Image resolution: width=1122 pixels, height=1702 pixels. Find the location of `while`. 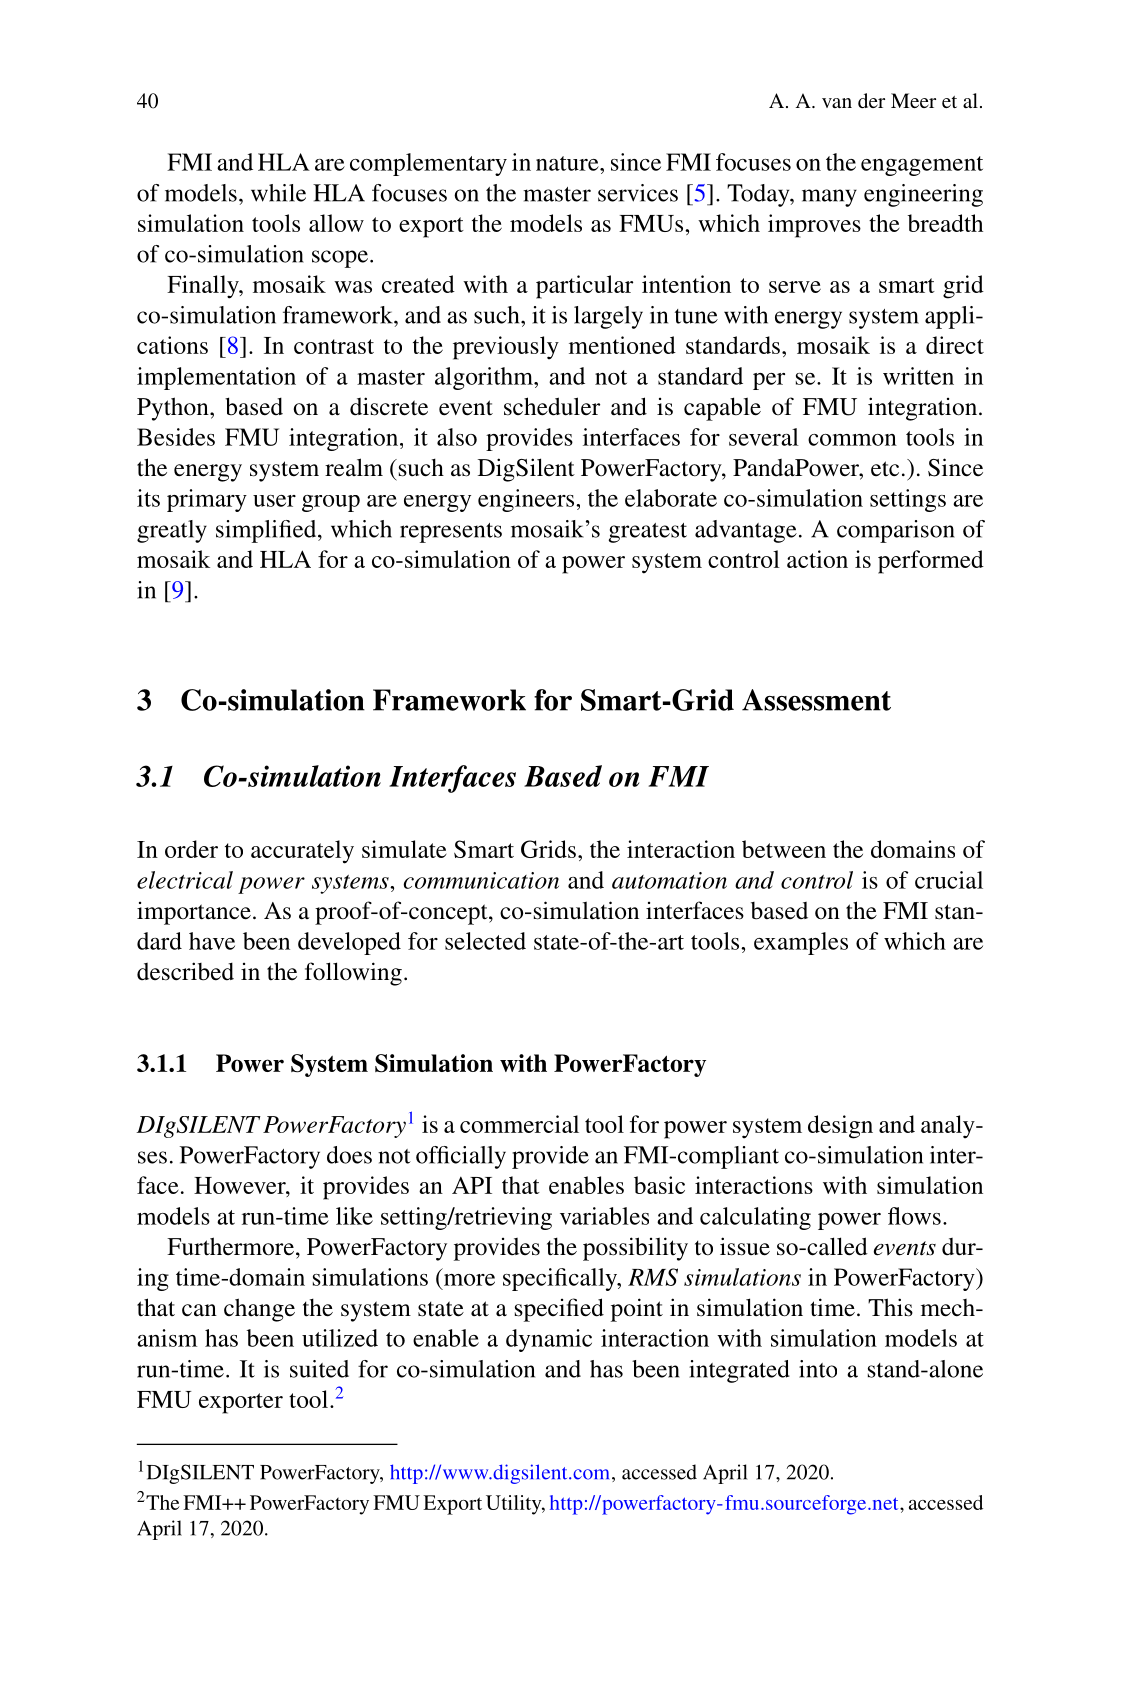

while is located at coordinates (278, 193).
